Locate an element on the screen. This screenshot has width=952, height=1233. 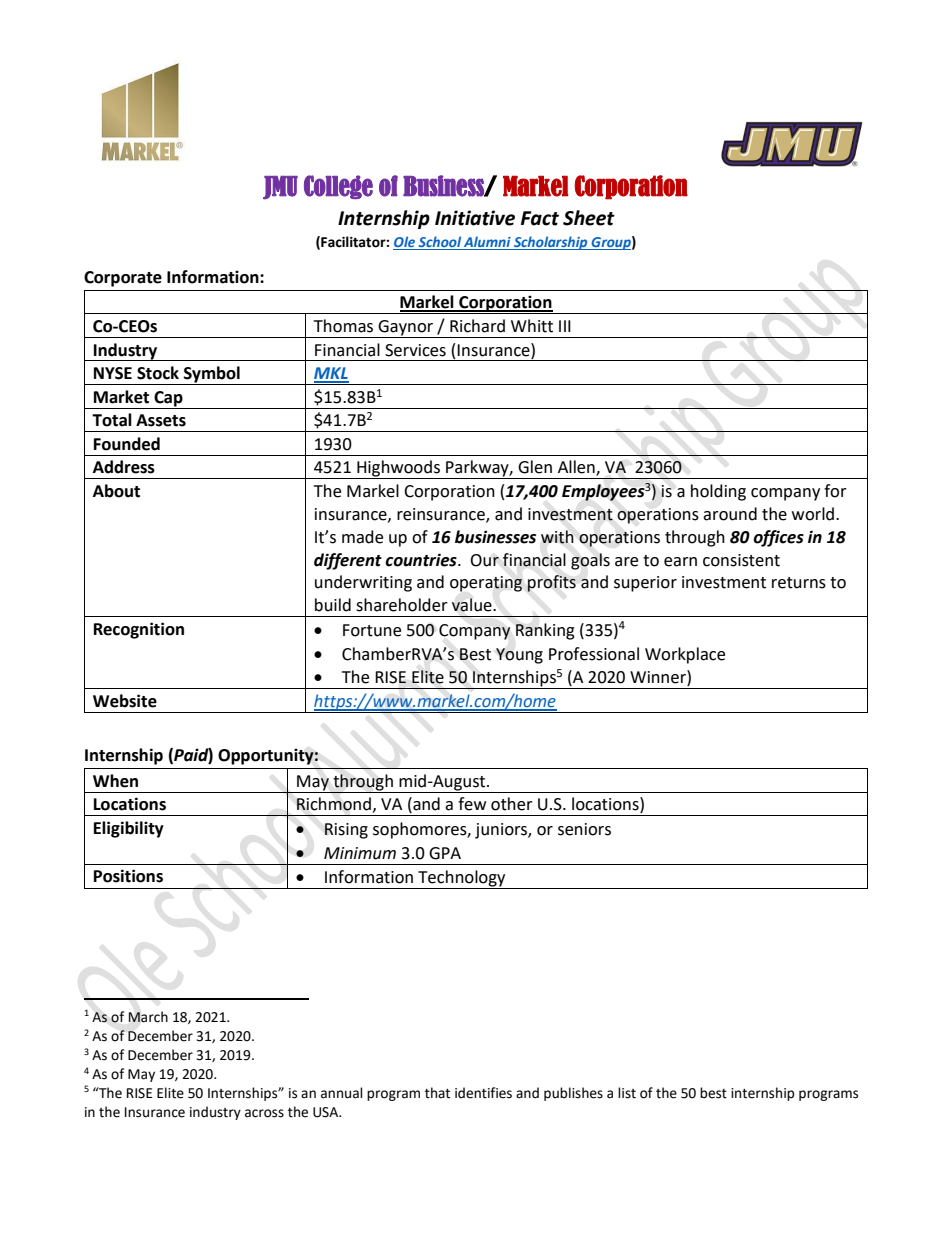
Young is located at coordinates (519, 656).
